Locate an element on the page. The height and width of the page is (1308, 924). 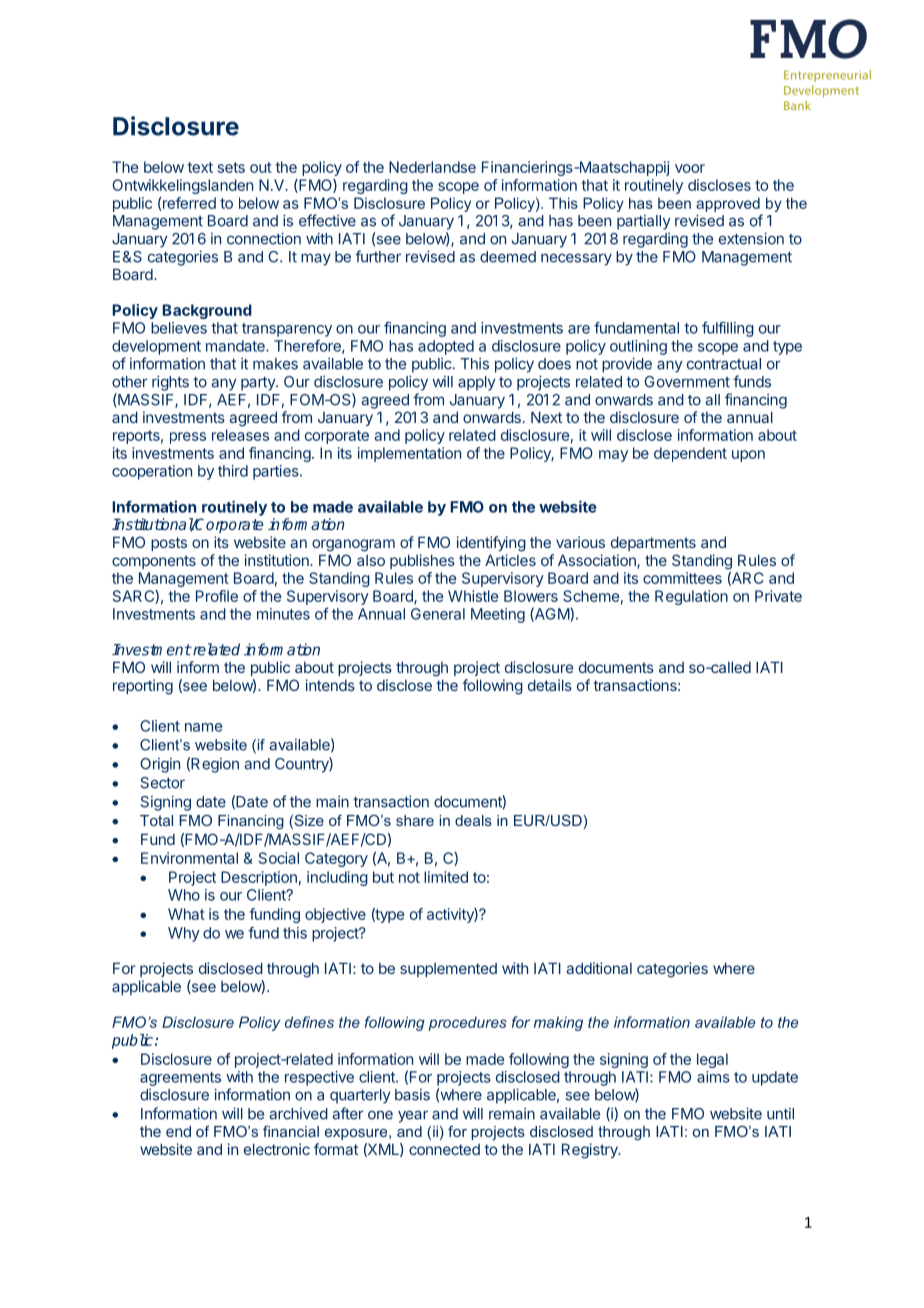
connected is located at coordinates (444, 1149).
